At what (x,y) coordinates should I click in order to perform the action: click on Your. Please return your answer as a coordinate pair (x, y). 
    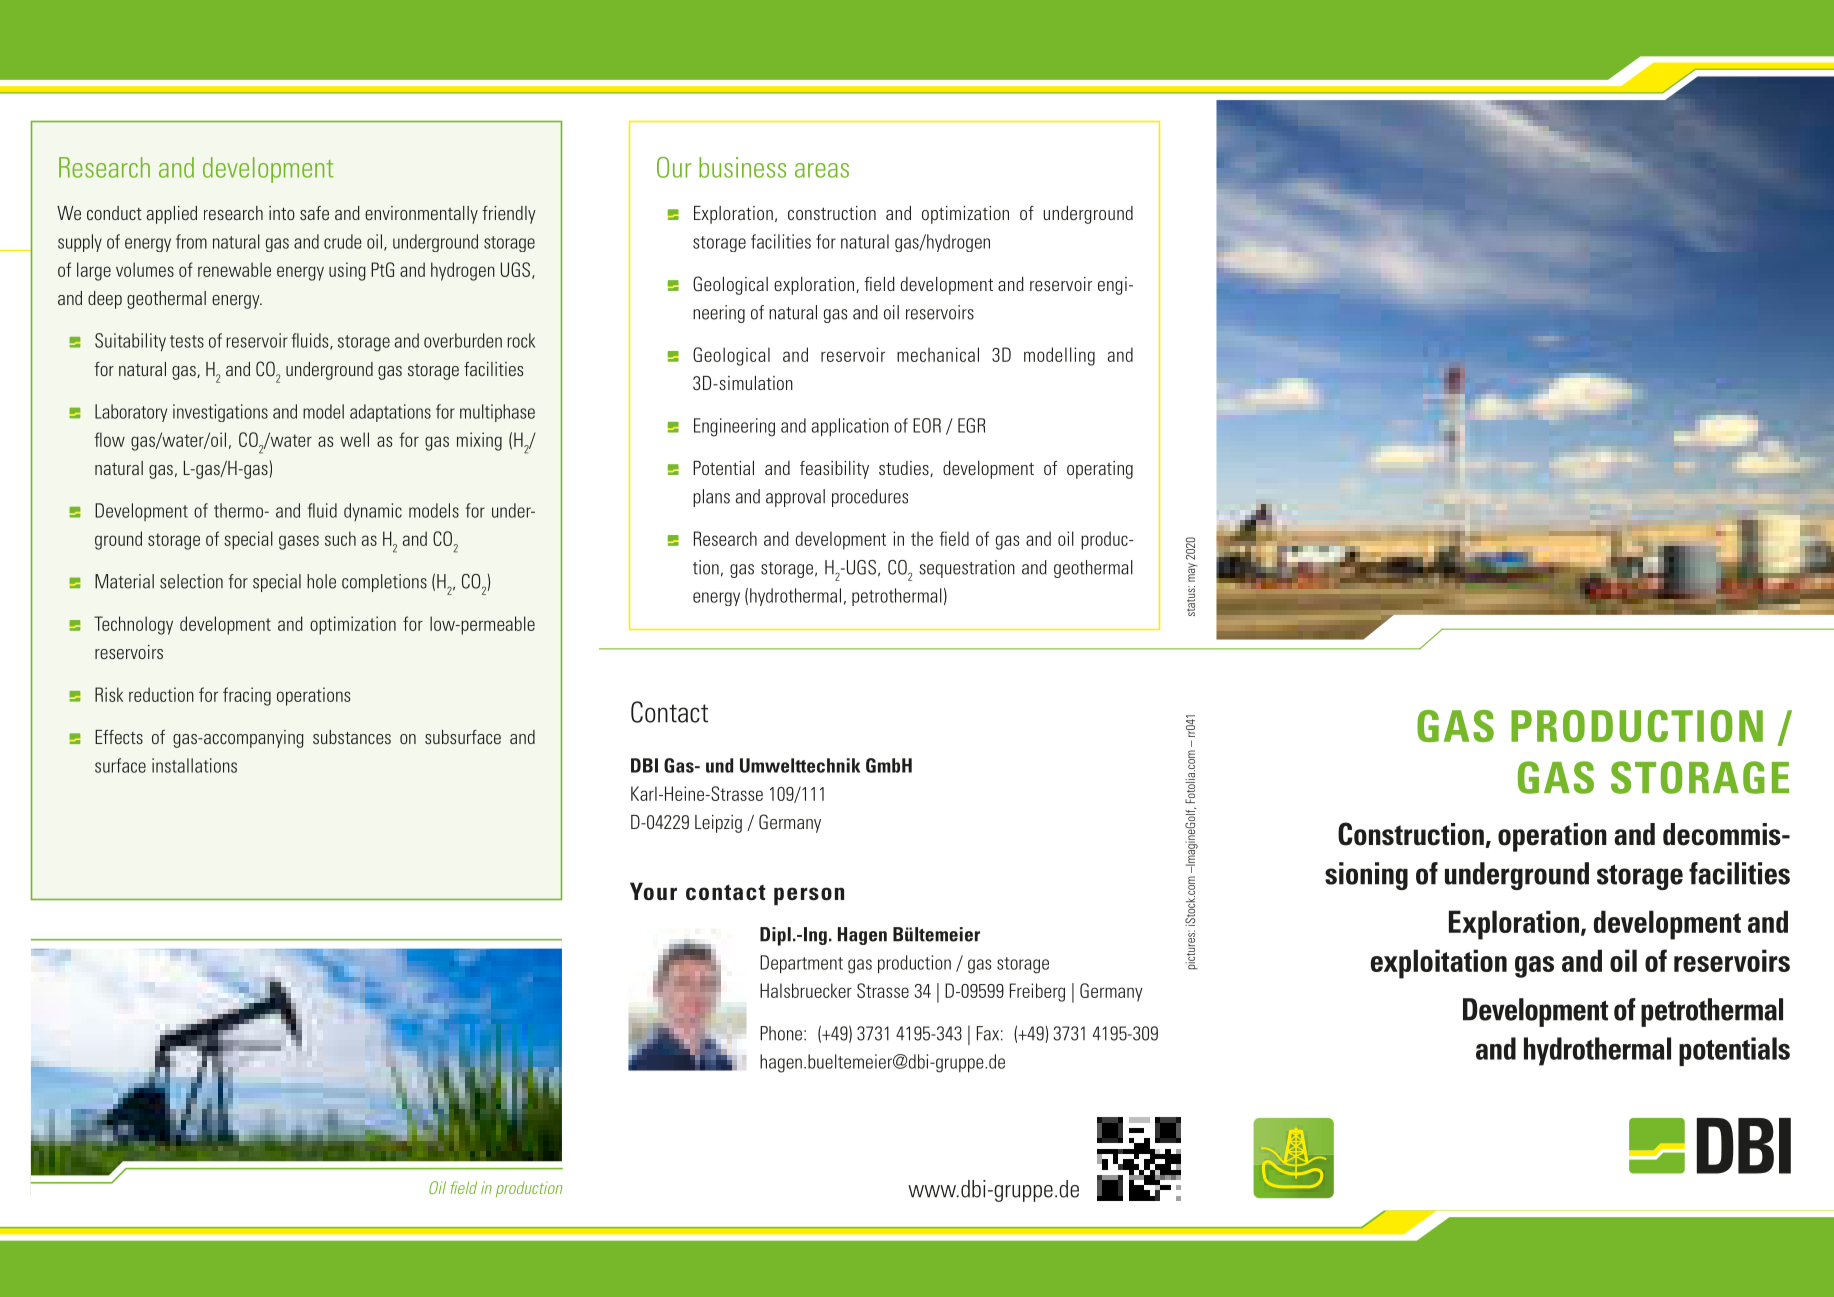
    Looking at the image, I should click on (653, 891).
